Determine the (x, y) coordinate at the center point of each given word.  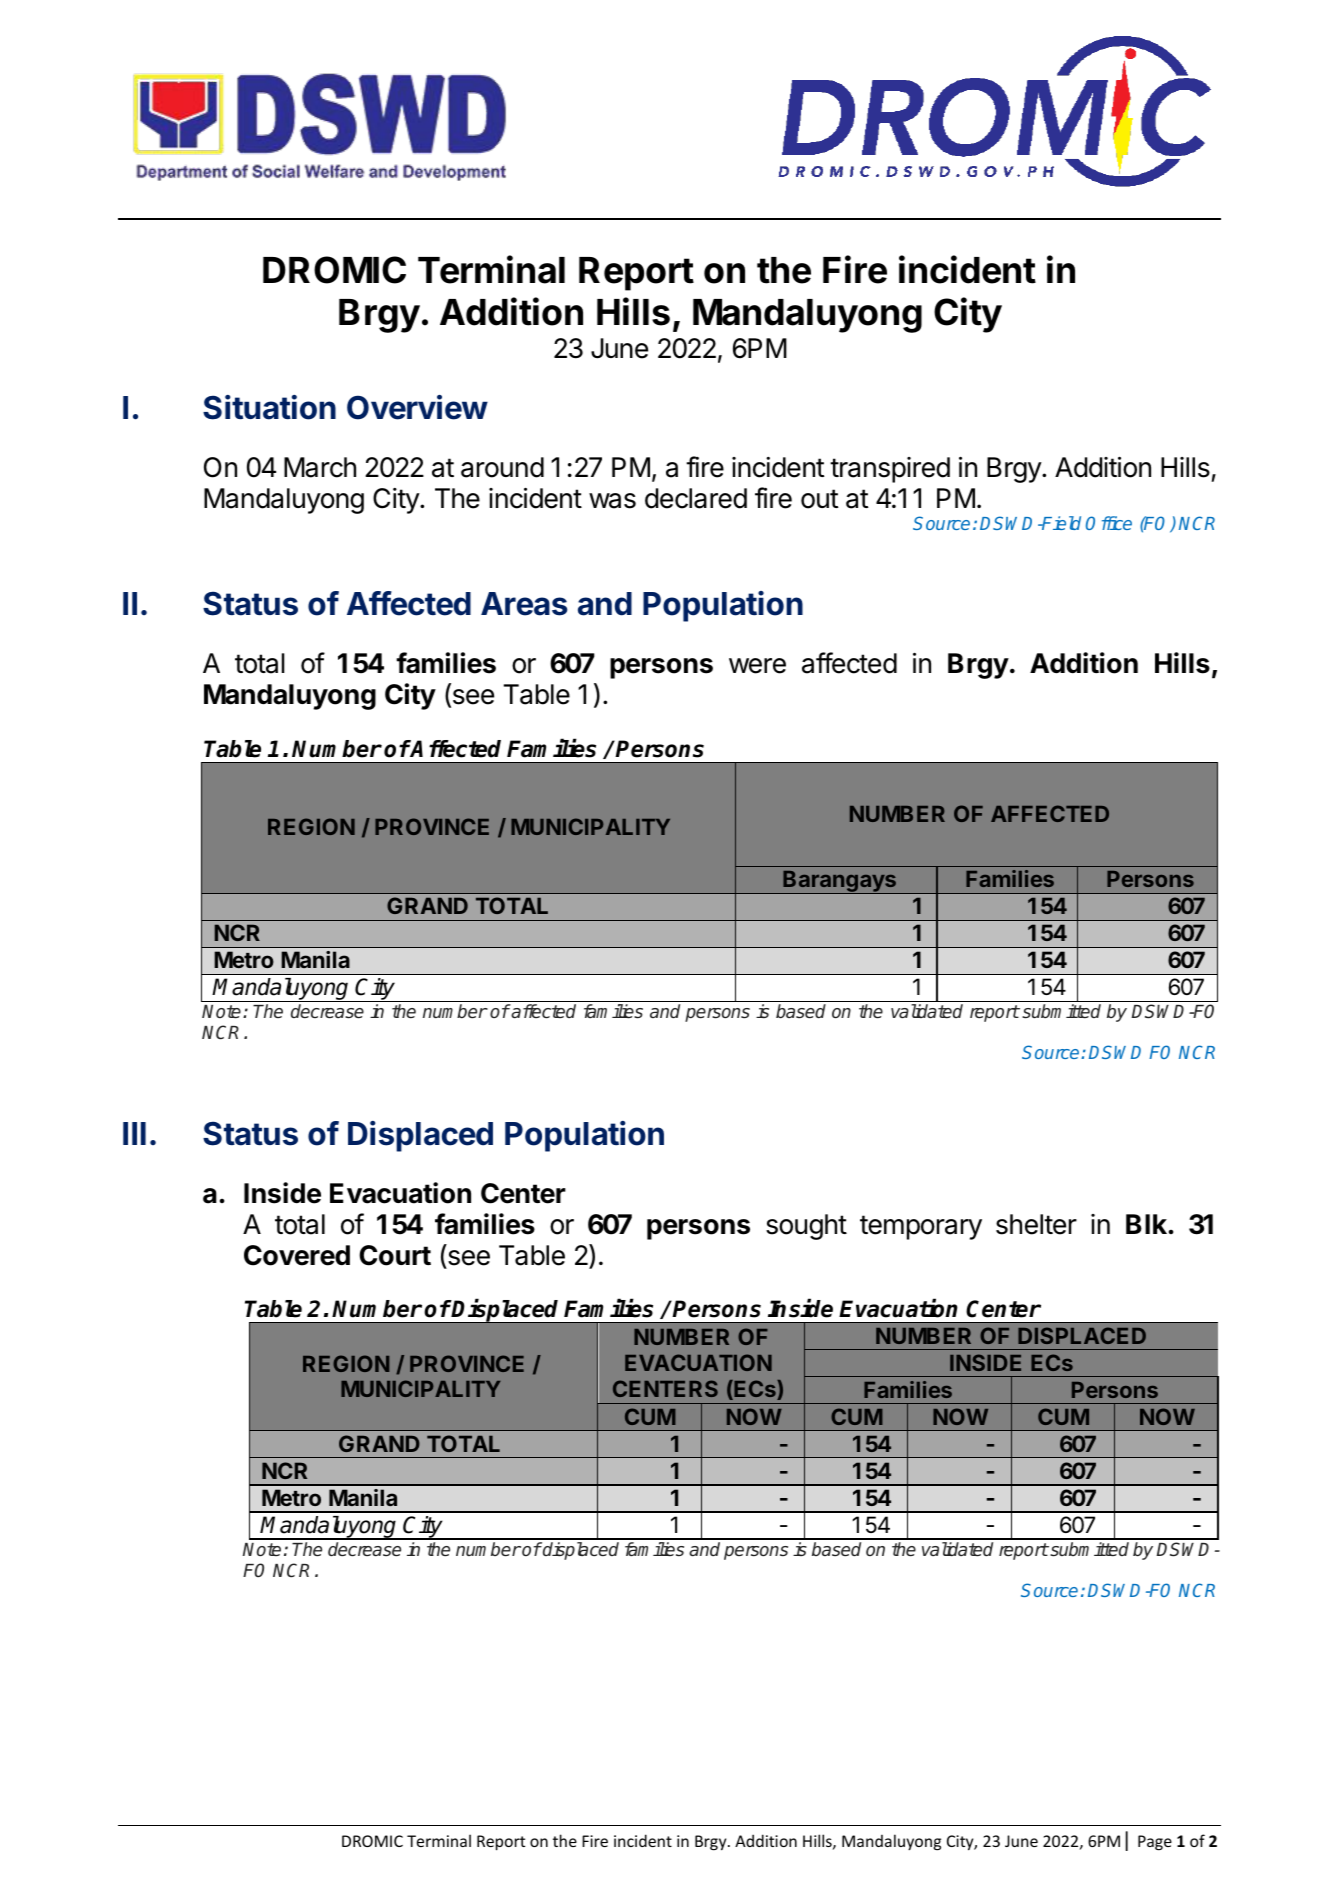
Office (1109, 523)
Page (1155, 1843)
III (134, 1133)
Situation (269, 407)
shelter (1036, 1224)
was (612, 501)
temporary (921, 1227)
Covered (297, 1255)
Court (395, 1255)
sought (806, 1227)
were (757, 666)
